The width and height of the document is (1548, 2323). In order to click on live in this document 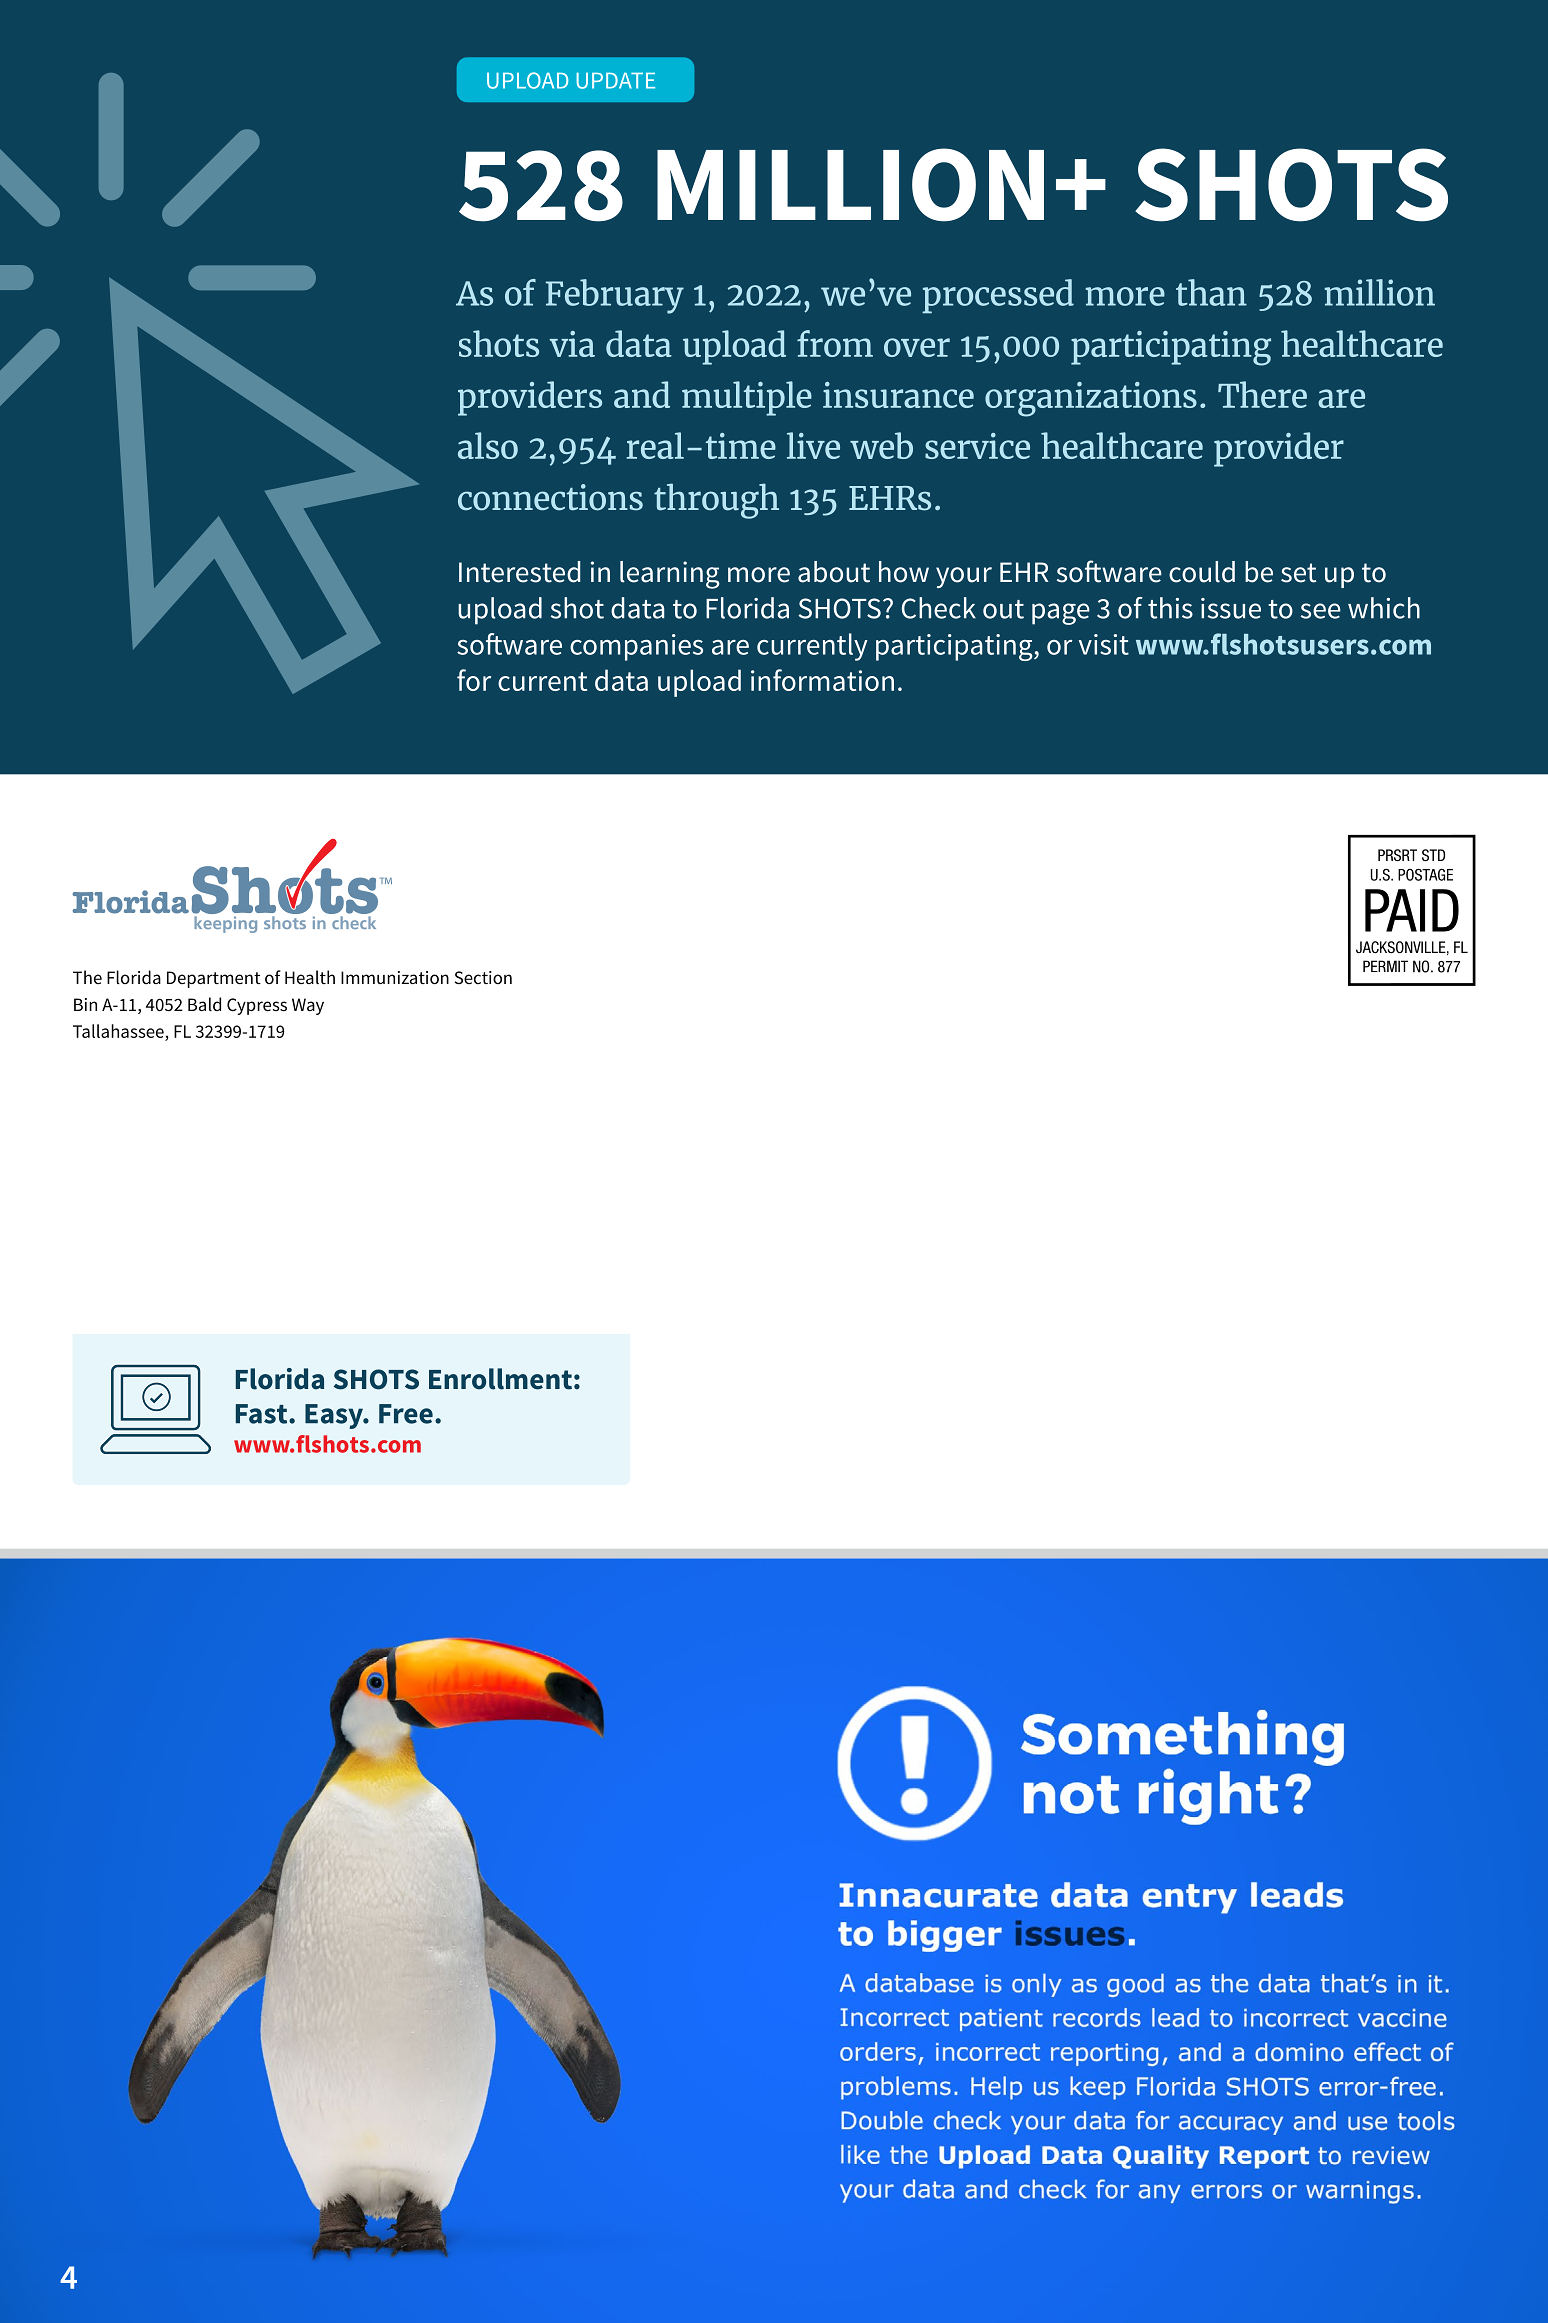, I will do `click(813, 445)`.
